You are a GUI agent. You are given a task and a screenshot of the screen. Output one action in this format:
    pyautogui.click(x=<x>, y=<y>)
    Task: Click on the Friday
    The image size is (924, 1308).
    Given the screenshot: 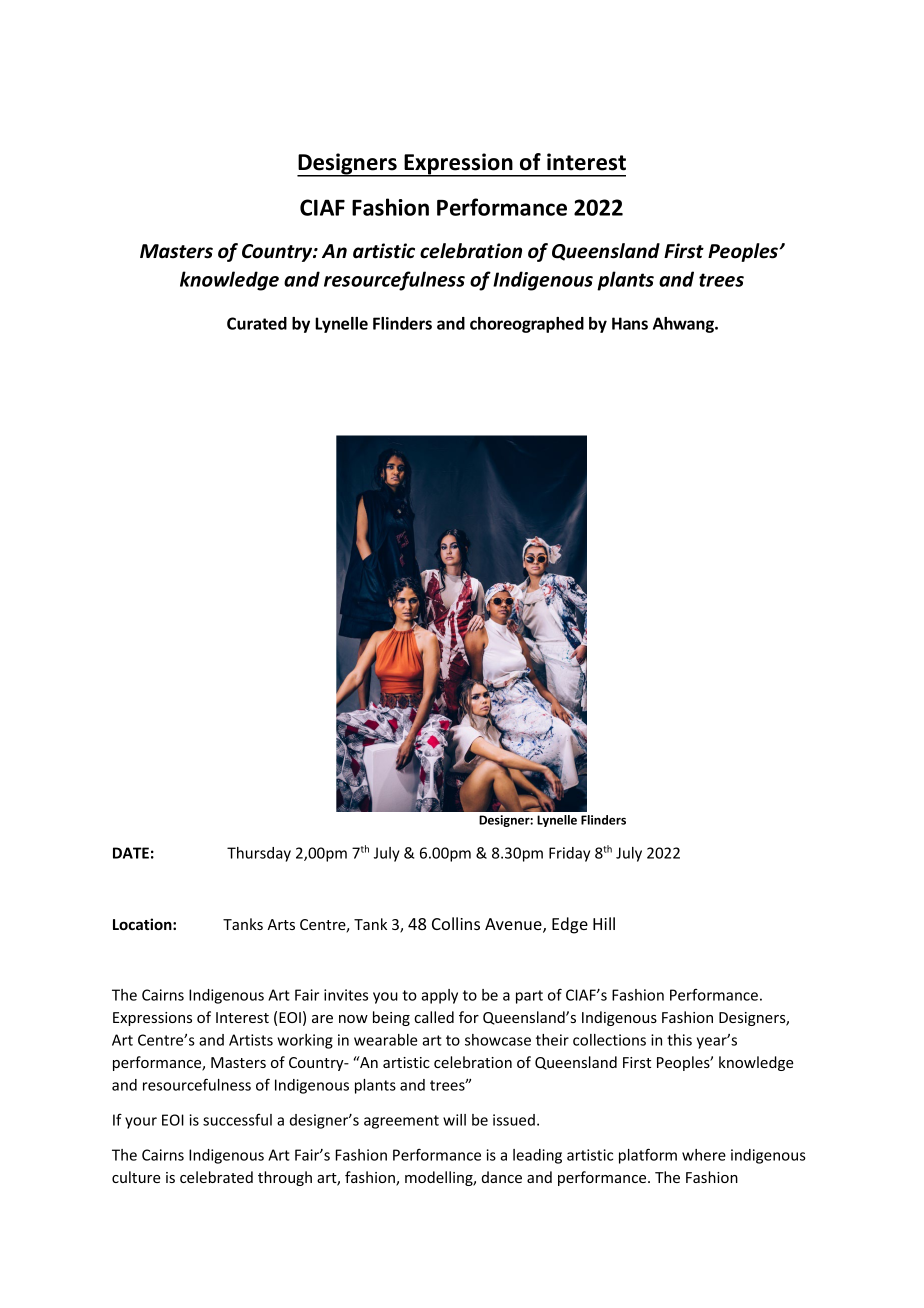 What is the action you would take?
    pyautogui.click(x=569, y=854)
